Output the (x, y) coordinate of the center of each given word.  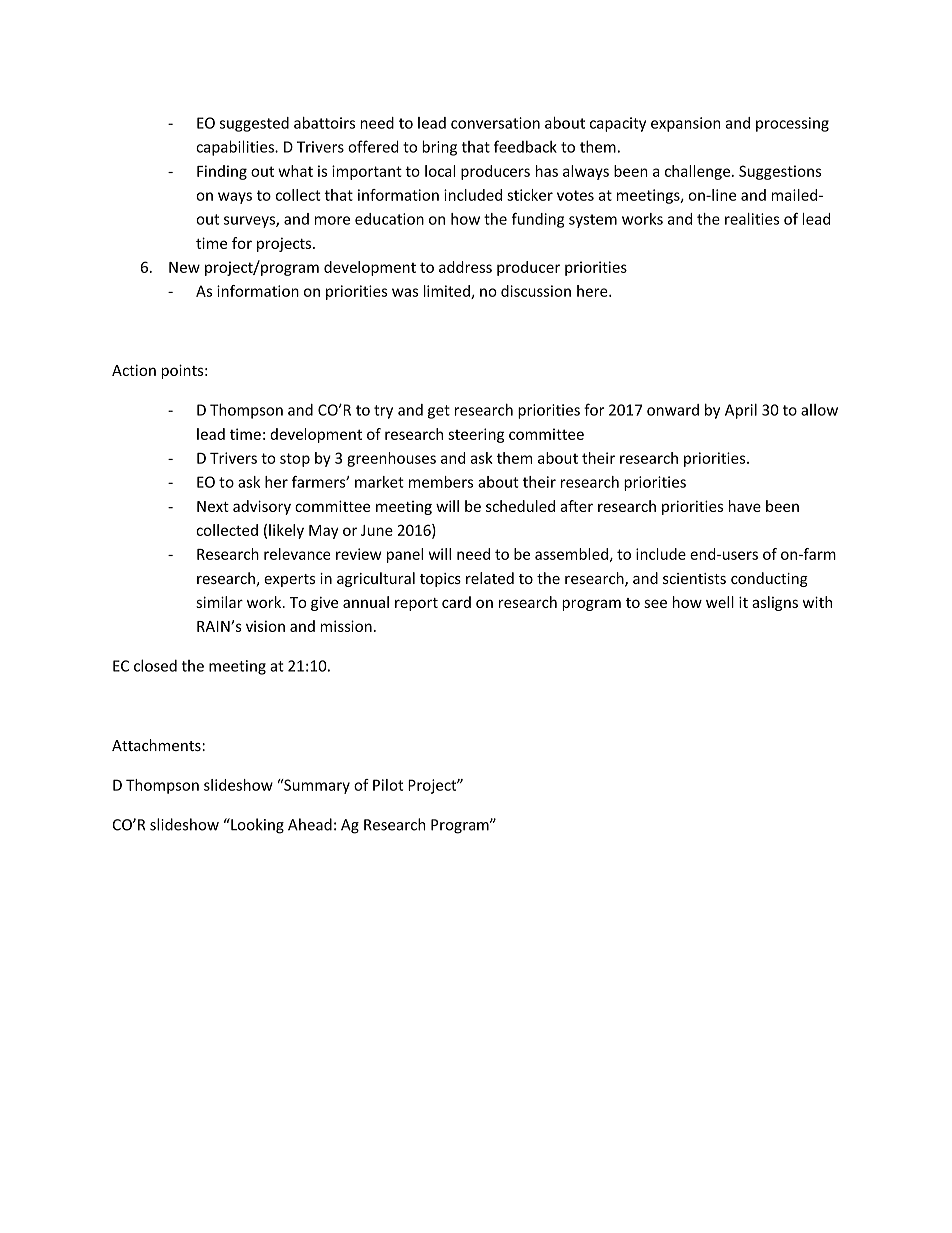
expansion (685, 124)
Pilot (388, 785)
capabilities (236, 148)
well (720, 602)
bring (439, 148)
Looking (256, 826)
